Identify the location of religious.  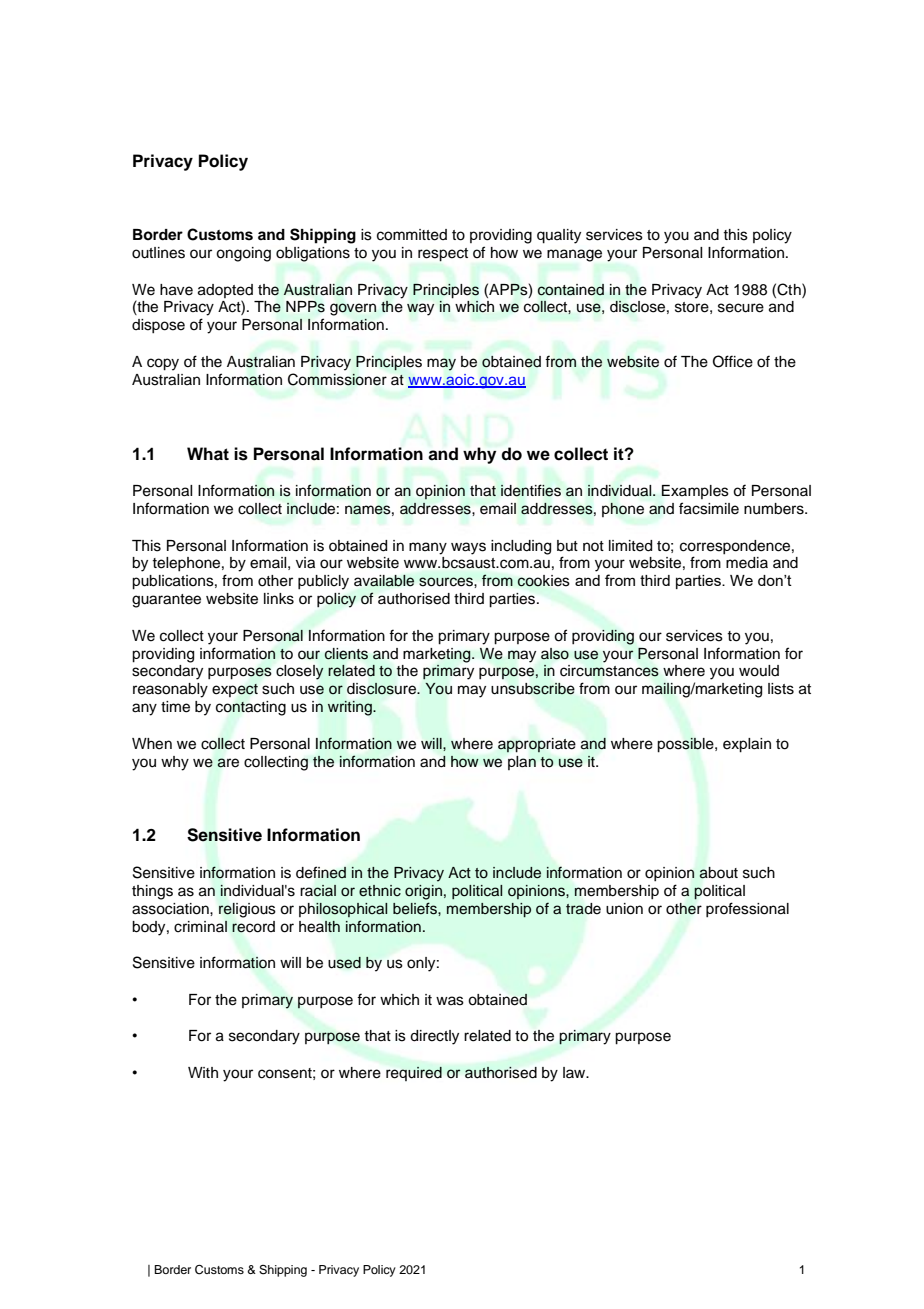
(247, 910).
